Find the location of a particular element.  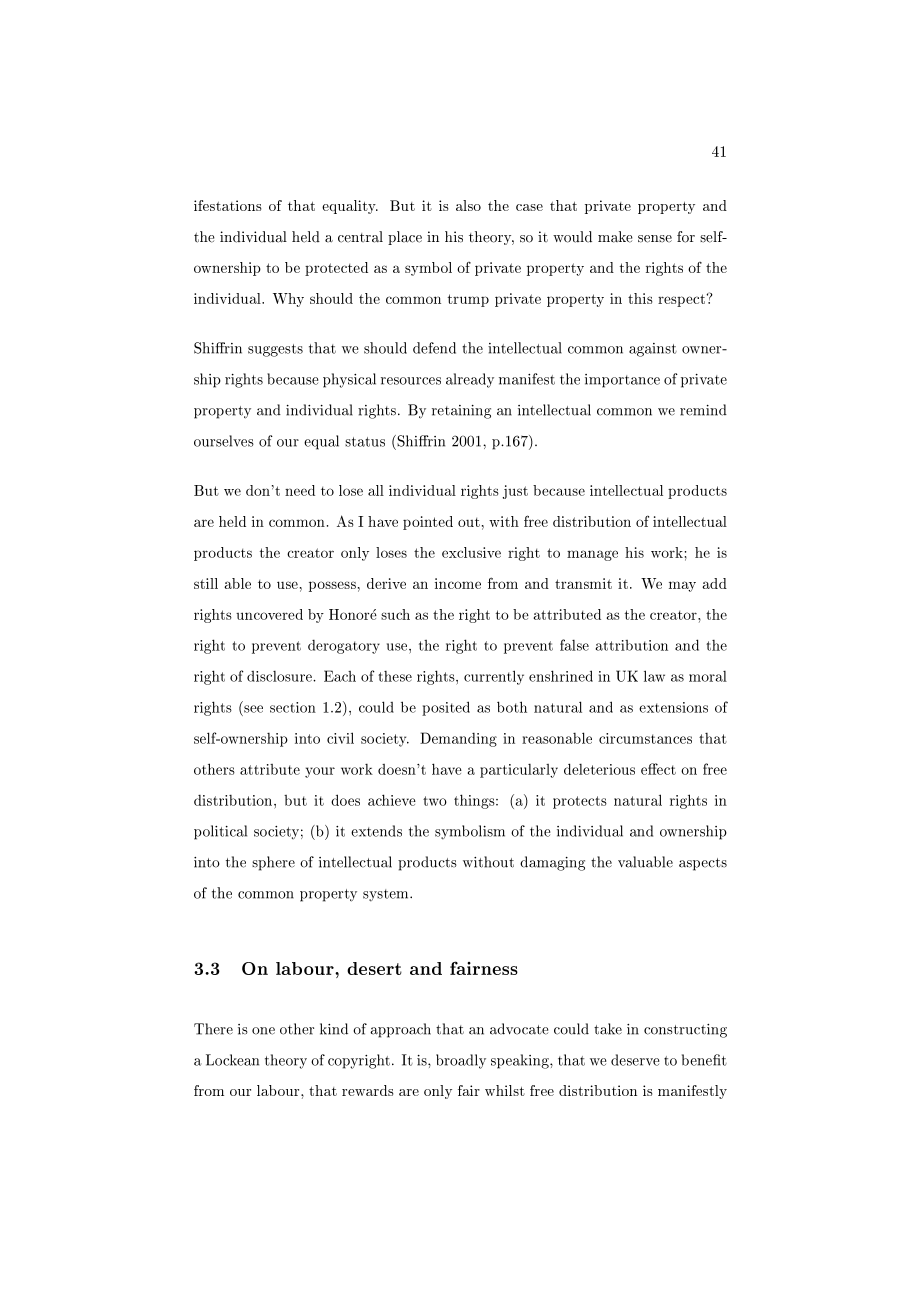

Why is located at coordinates (288, 300).
